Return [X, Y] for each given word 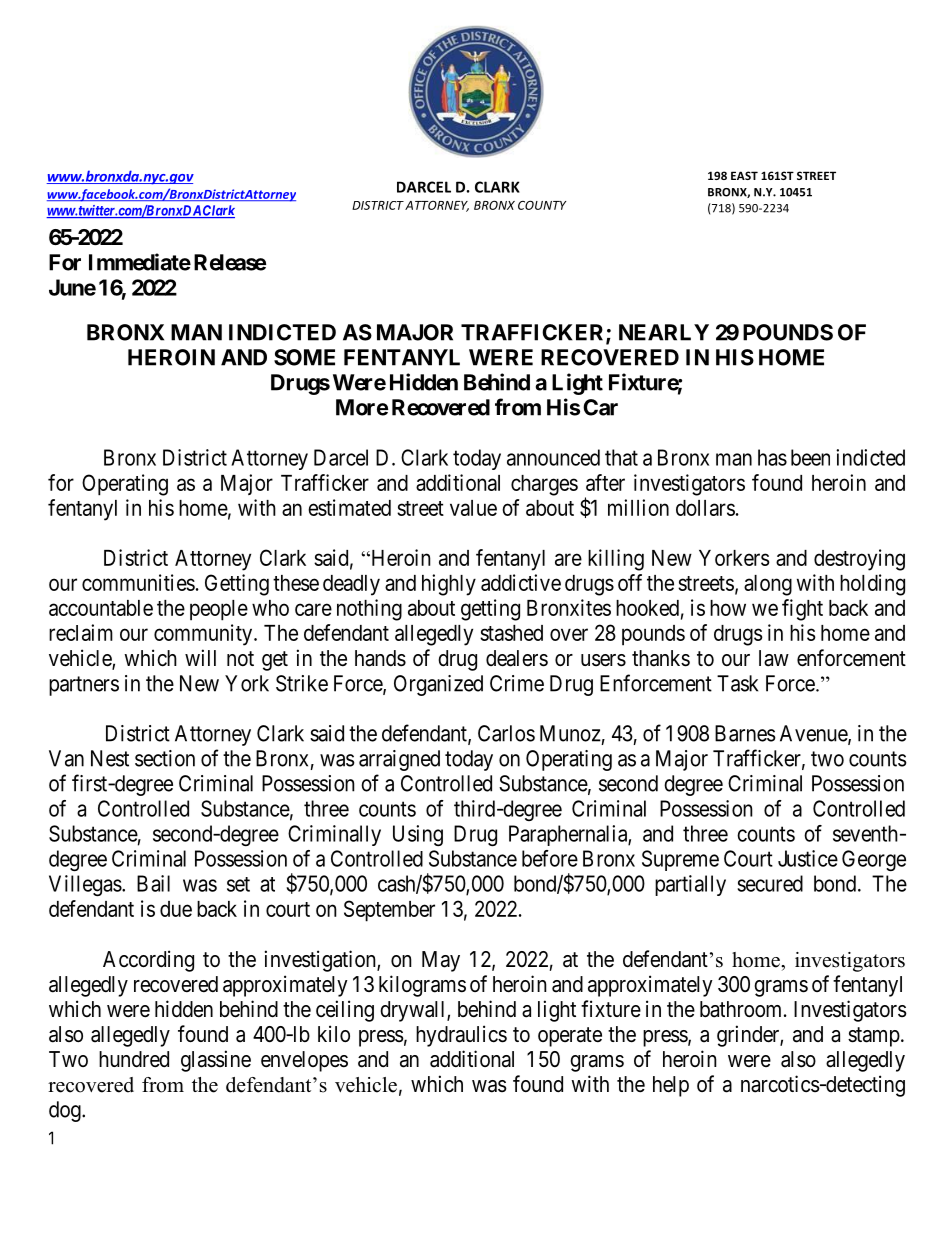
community [204, 635]
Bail [153, 883]
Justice [808, 858]
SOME [304, 357]
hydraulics [461, 1036]
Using [418, 835]
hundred [134, 1059]
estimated [349, 507]
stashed [511, 633]
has [772, 457]
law [774, 658]
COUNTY [542, 205]
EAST [744, 175]
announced [553, 457]
